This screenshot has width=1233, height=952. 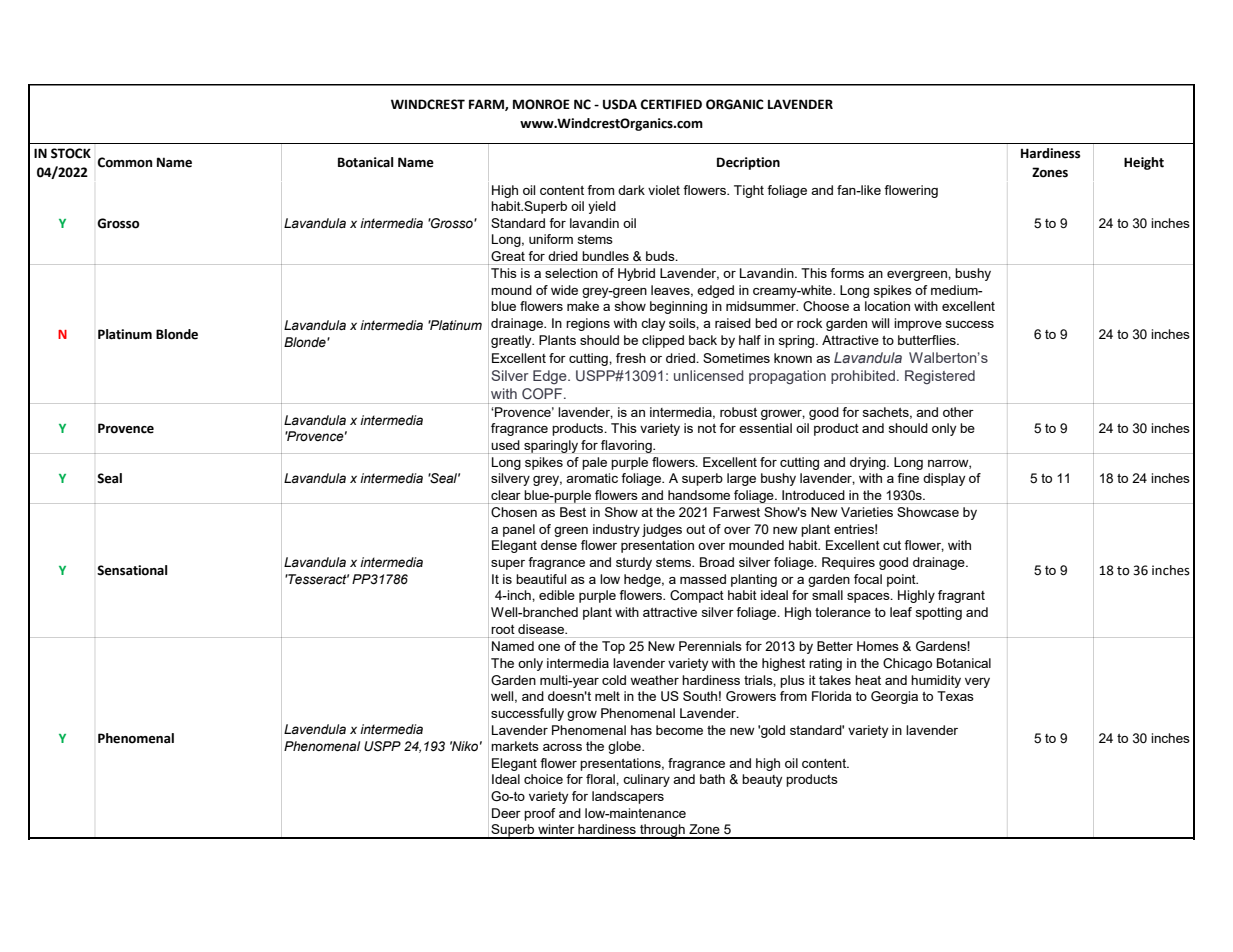 I want to click on regions, so click(x=588, y=324).
